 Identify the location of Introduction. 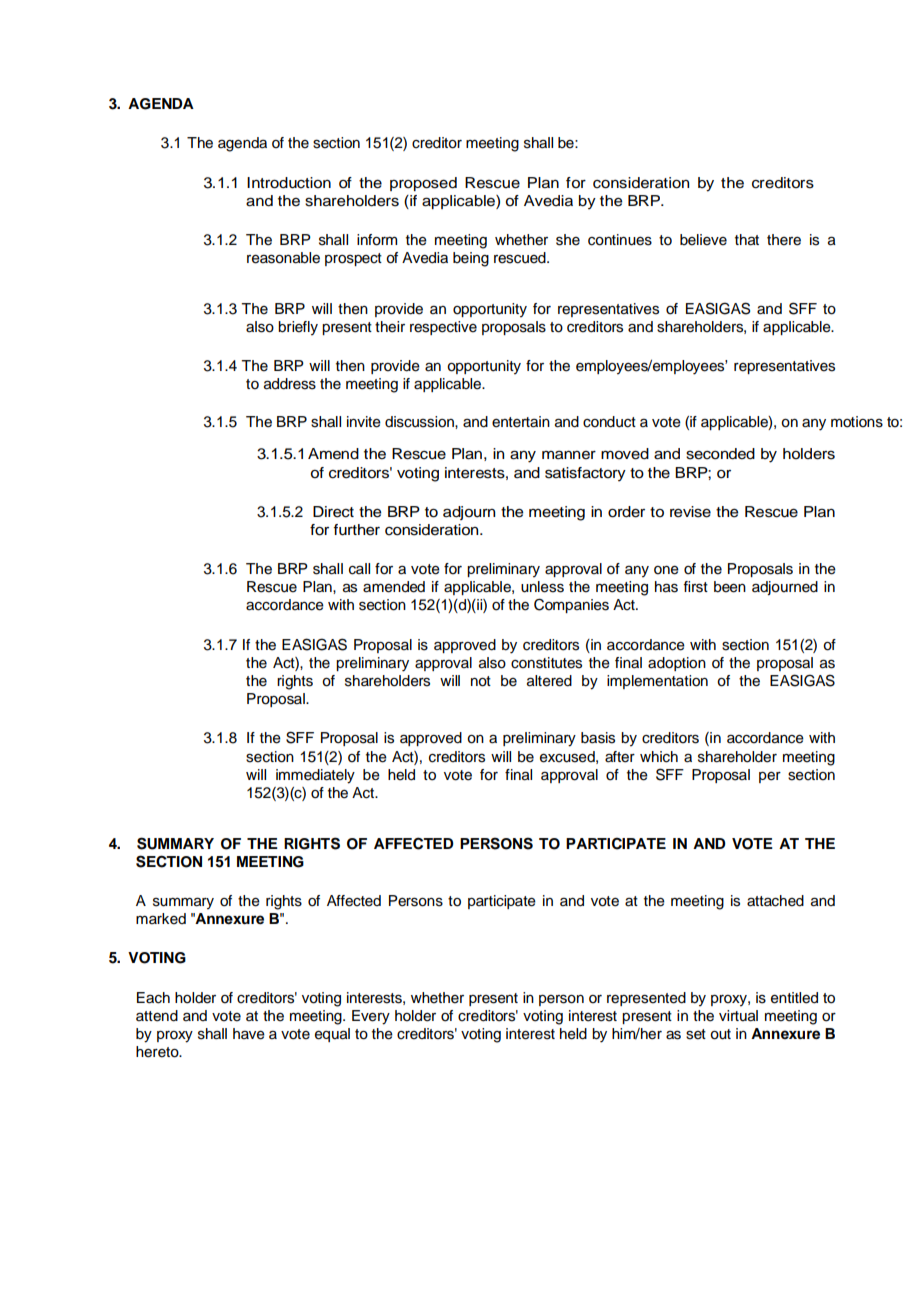
(289, 183).
